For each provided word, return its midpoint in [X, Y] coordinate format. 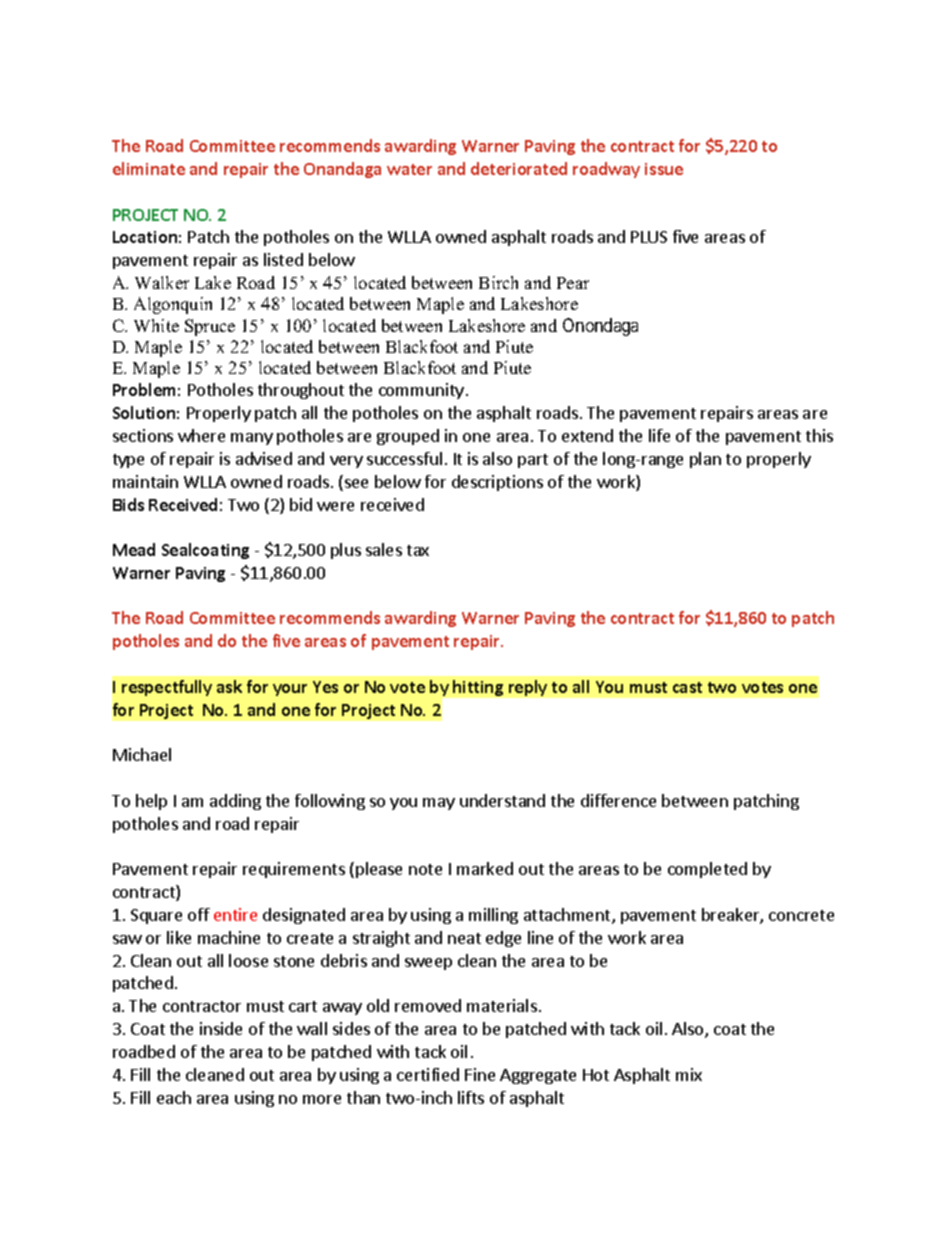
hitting [478, 688]
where [201, 435]
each [174, 1097]
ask [229, 686]
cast [687, 687]
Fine [480, 1074]
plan [705, 460]
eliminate [149, 168]
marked [485, 868]
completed [707, 870]
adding [235, 802]
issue [664, 169]
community [421, 391]
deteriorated [519, 168]
